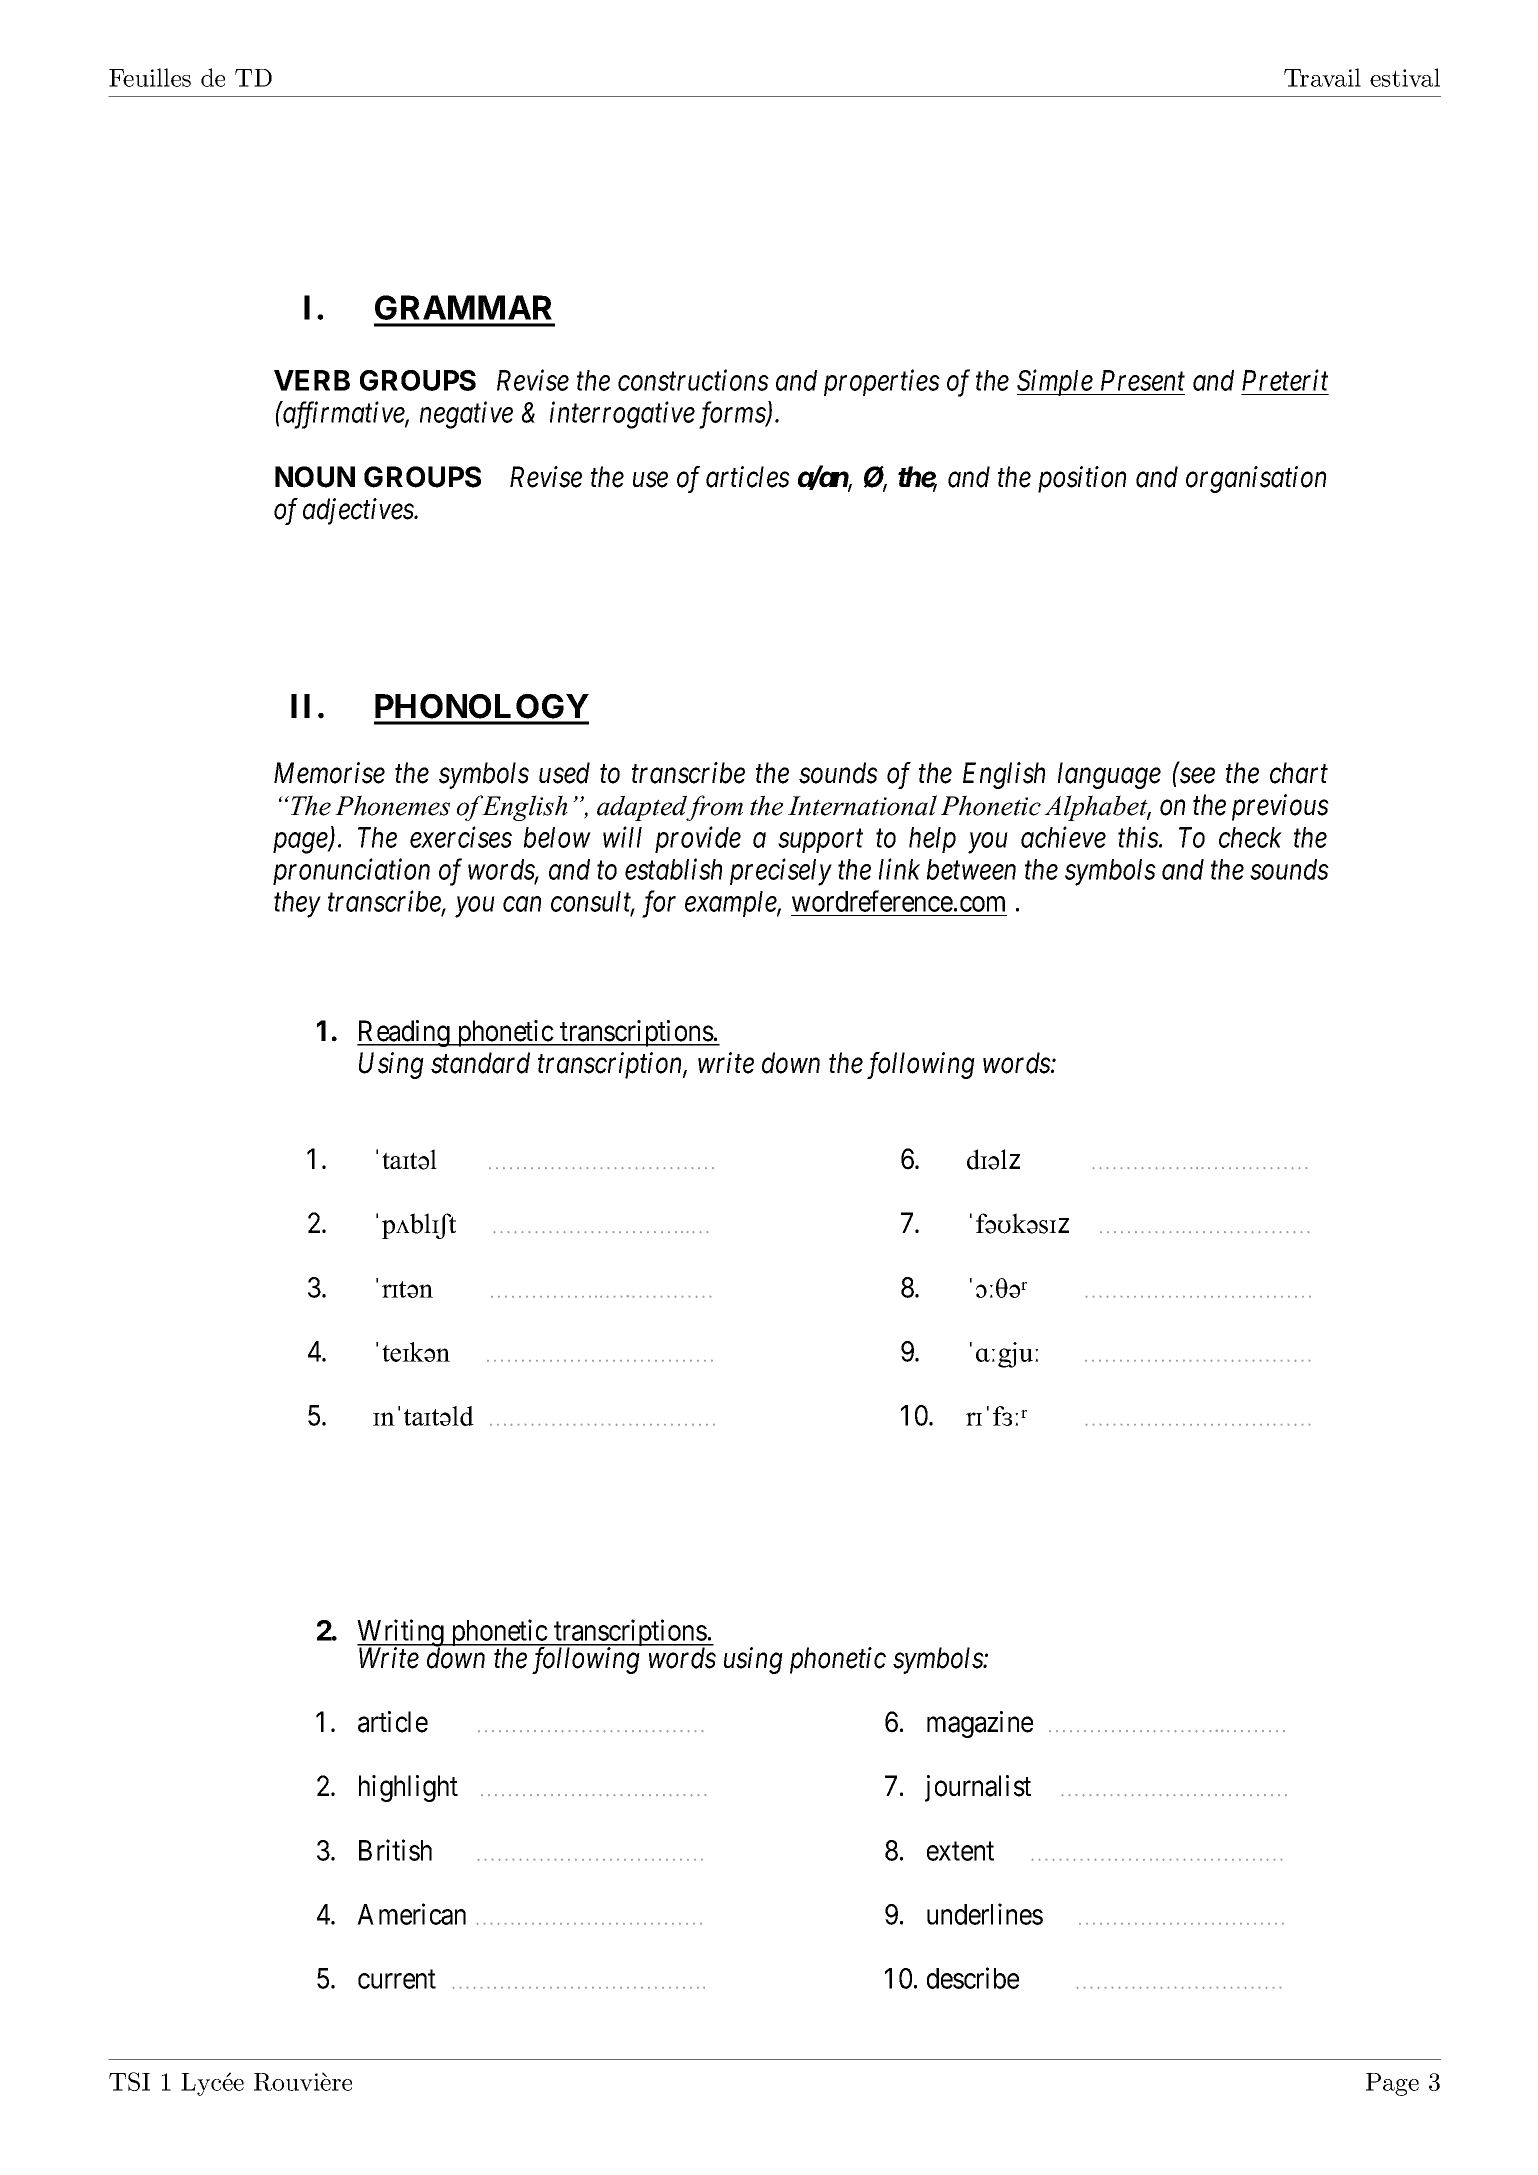 The image size is (1538, 2175). What do you see at coordinates (404, 1033) in the document?
I see `Reading` at bounding box center [404, 1033].
